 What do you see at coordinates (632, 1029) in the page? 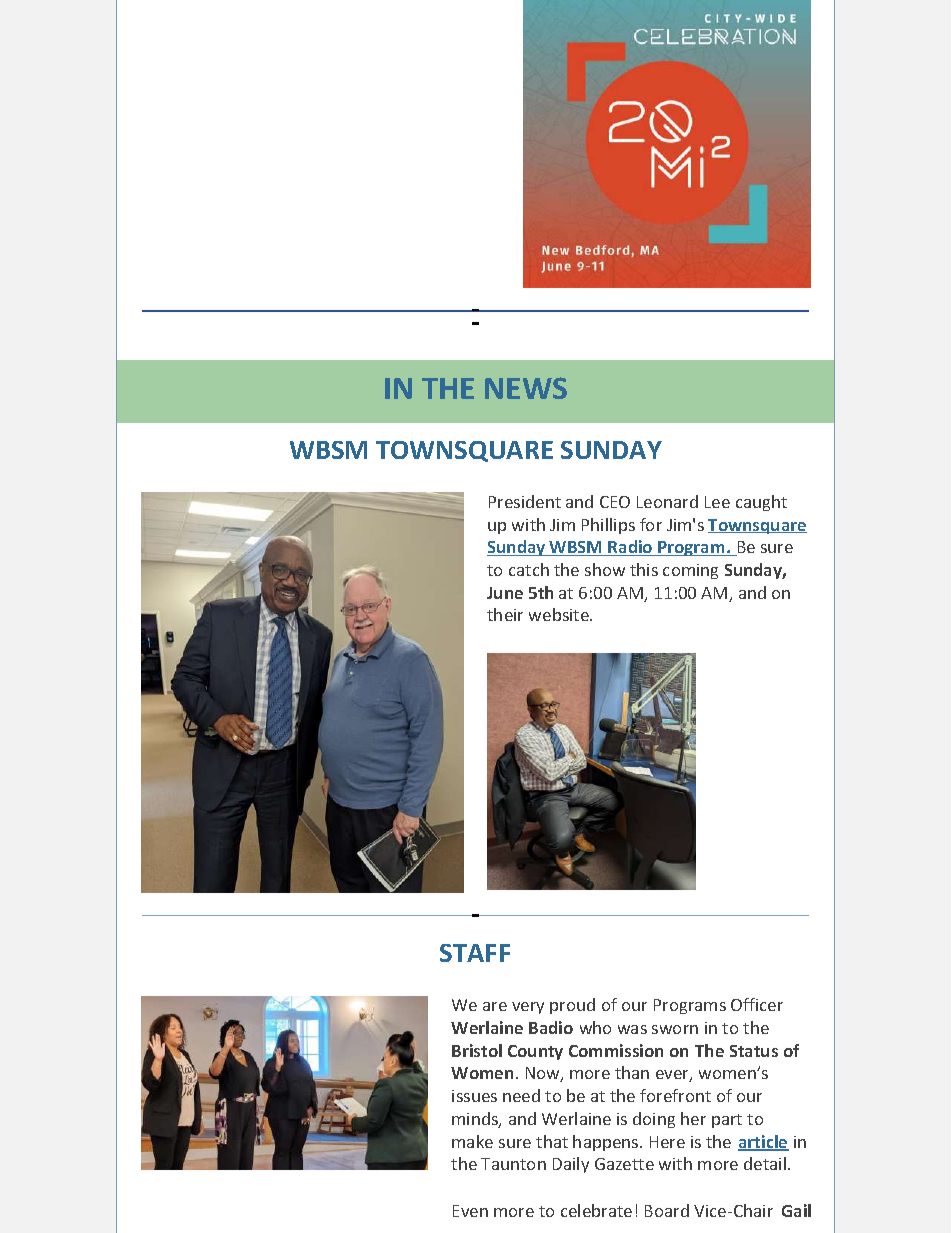
I see `was` at bounding box center [632, 1029].
